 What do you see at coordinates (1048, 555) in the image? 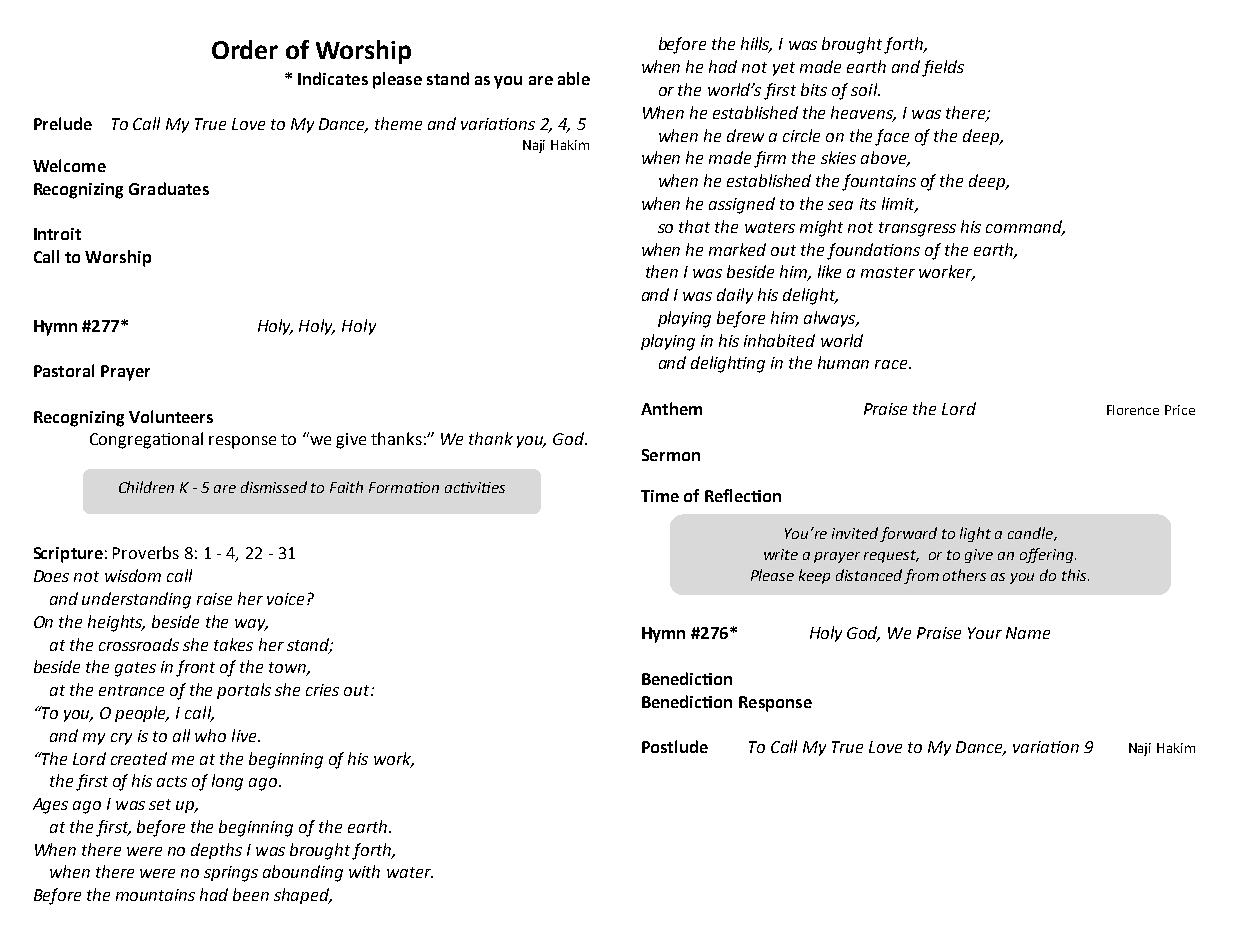
I see `offering` at bounding box center [1048, 555].
